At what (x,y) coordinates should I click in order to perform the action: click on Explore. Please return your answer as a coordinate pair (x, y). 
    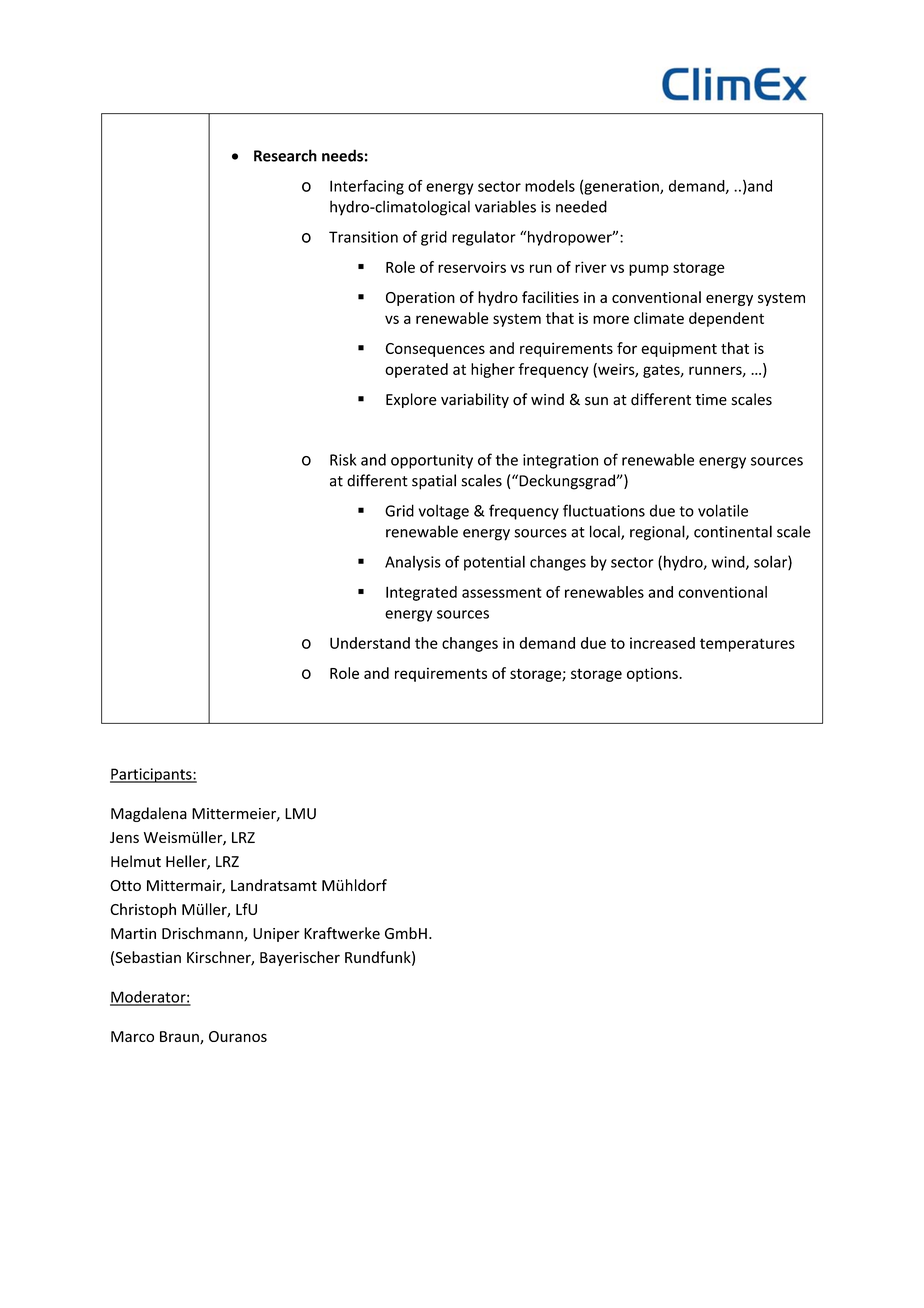
    Looking at the image, I should click on (411, 400).
